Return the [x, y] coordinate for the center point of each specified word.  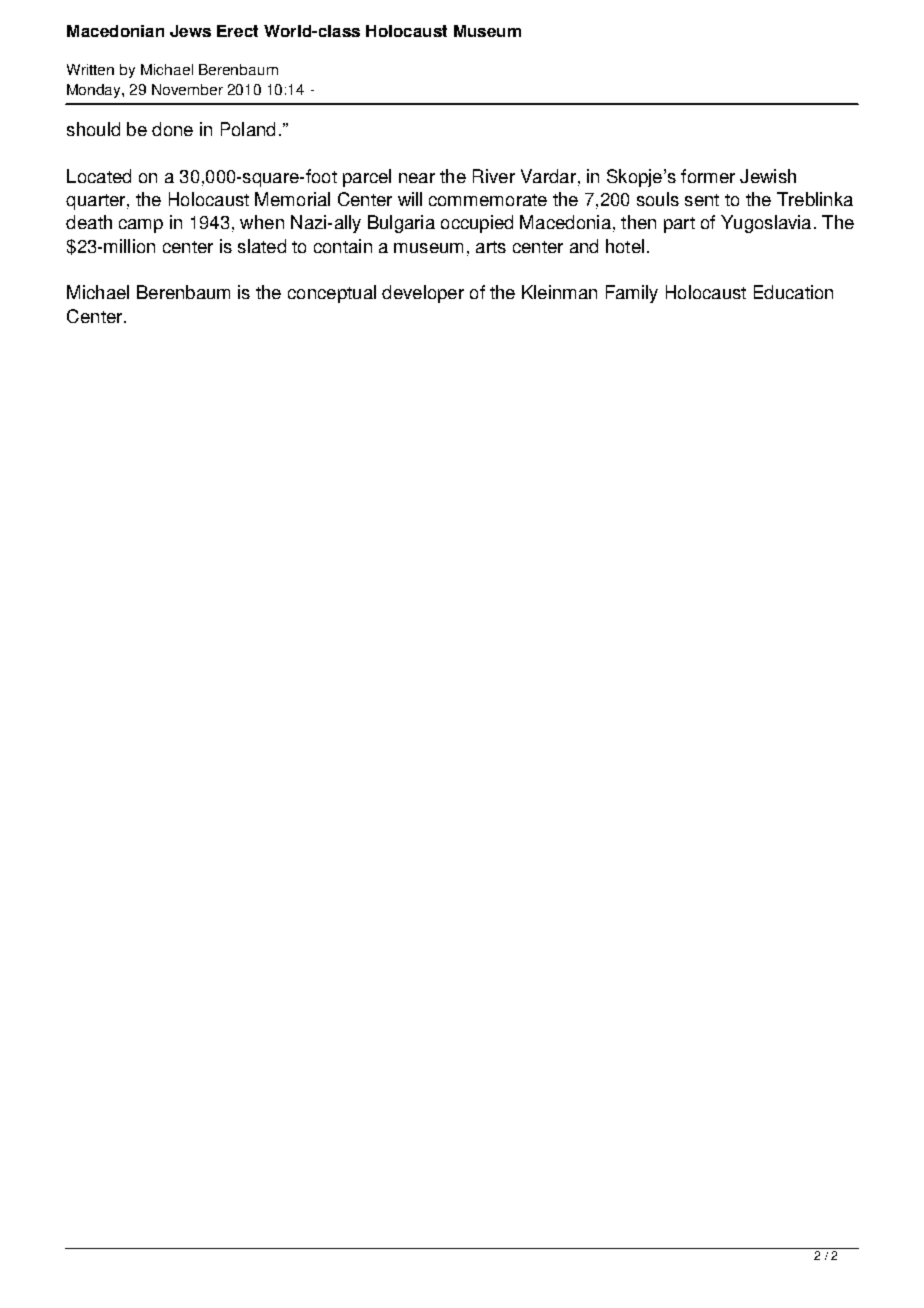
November [187, 89]
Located [99, 176]
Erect [237, 31]
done [172, 129]
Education [793, 292]
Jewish [768, 176]
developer [423, 294]
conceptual [332, 294]
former [708, 176]
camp [141, 226]
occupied [477, 224]
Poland [248, 129]
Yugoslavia [766, 224]
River [494, 176]
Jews [190, 31]
